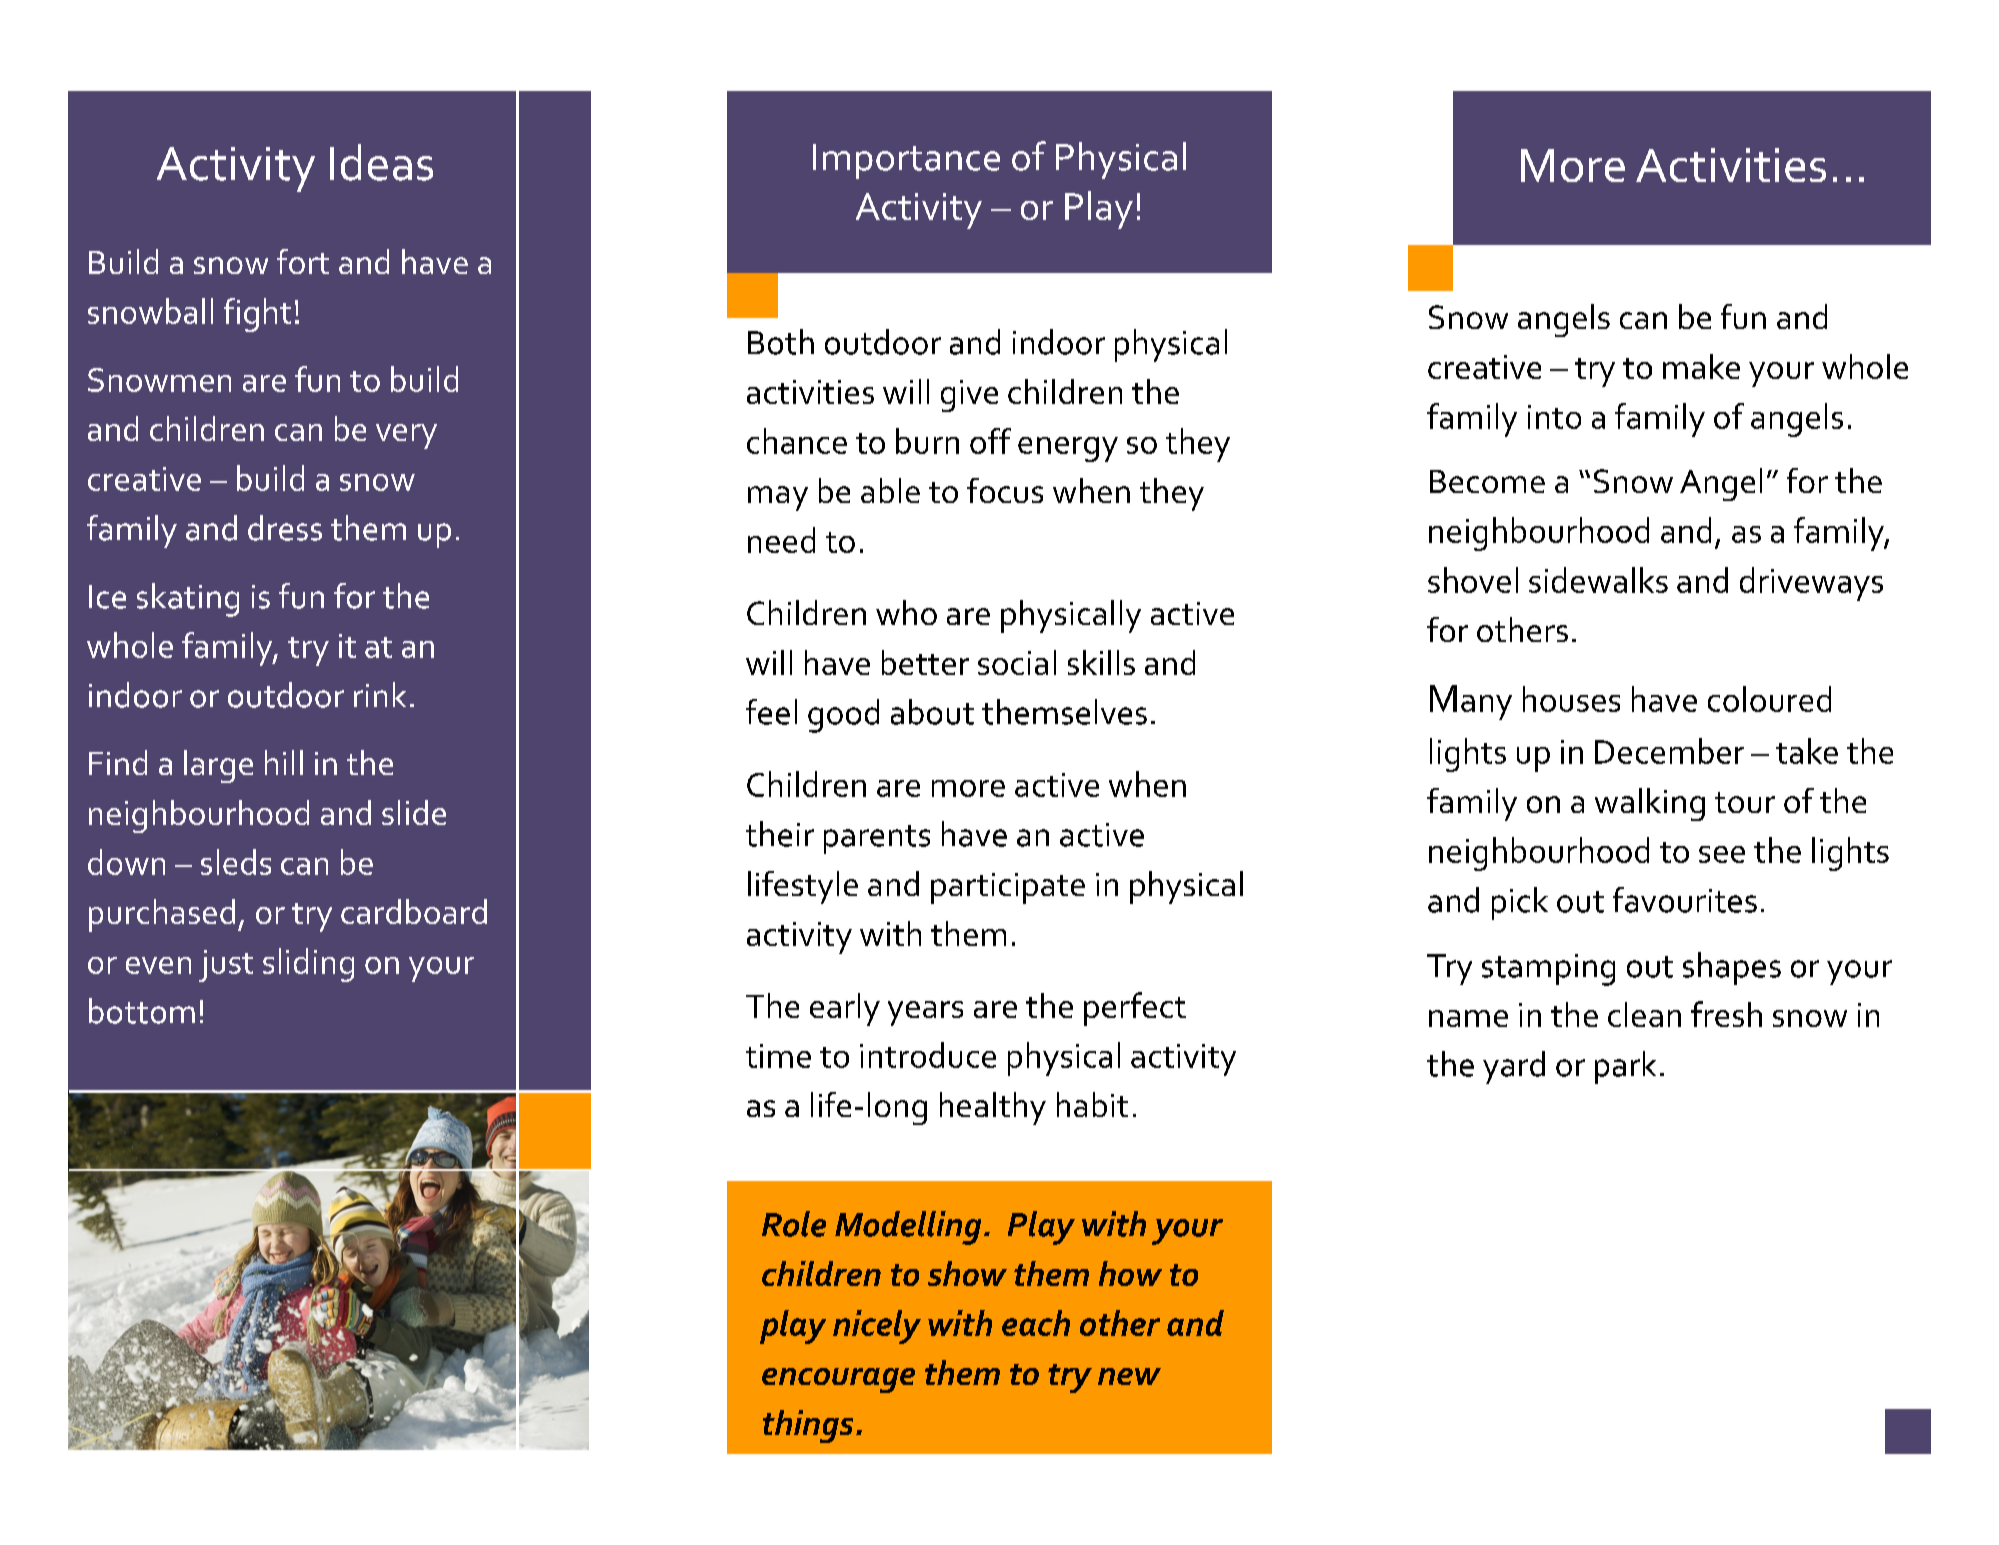  I want to click on make, so click(1701, 366).
